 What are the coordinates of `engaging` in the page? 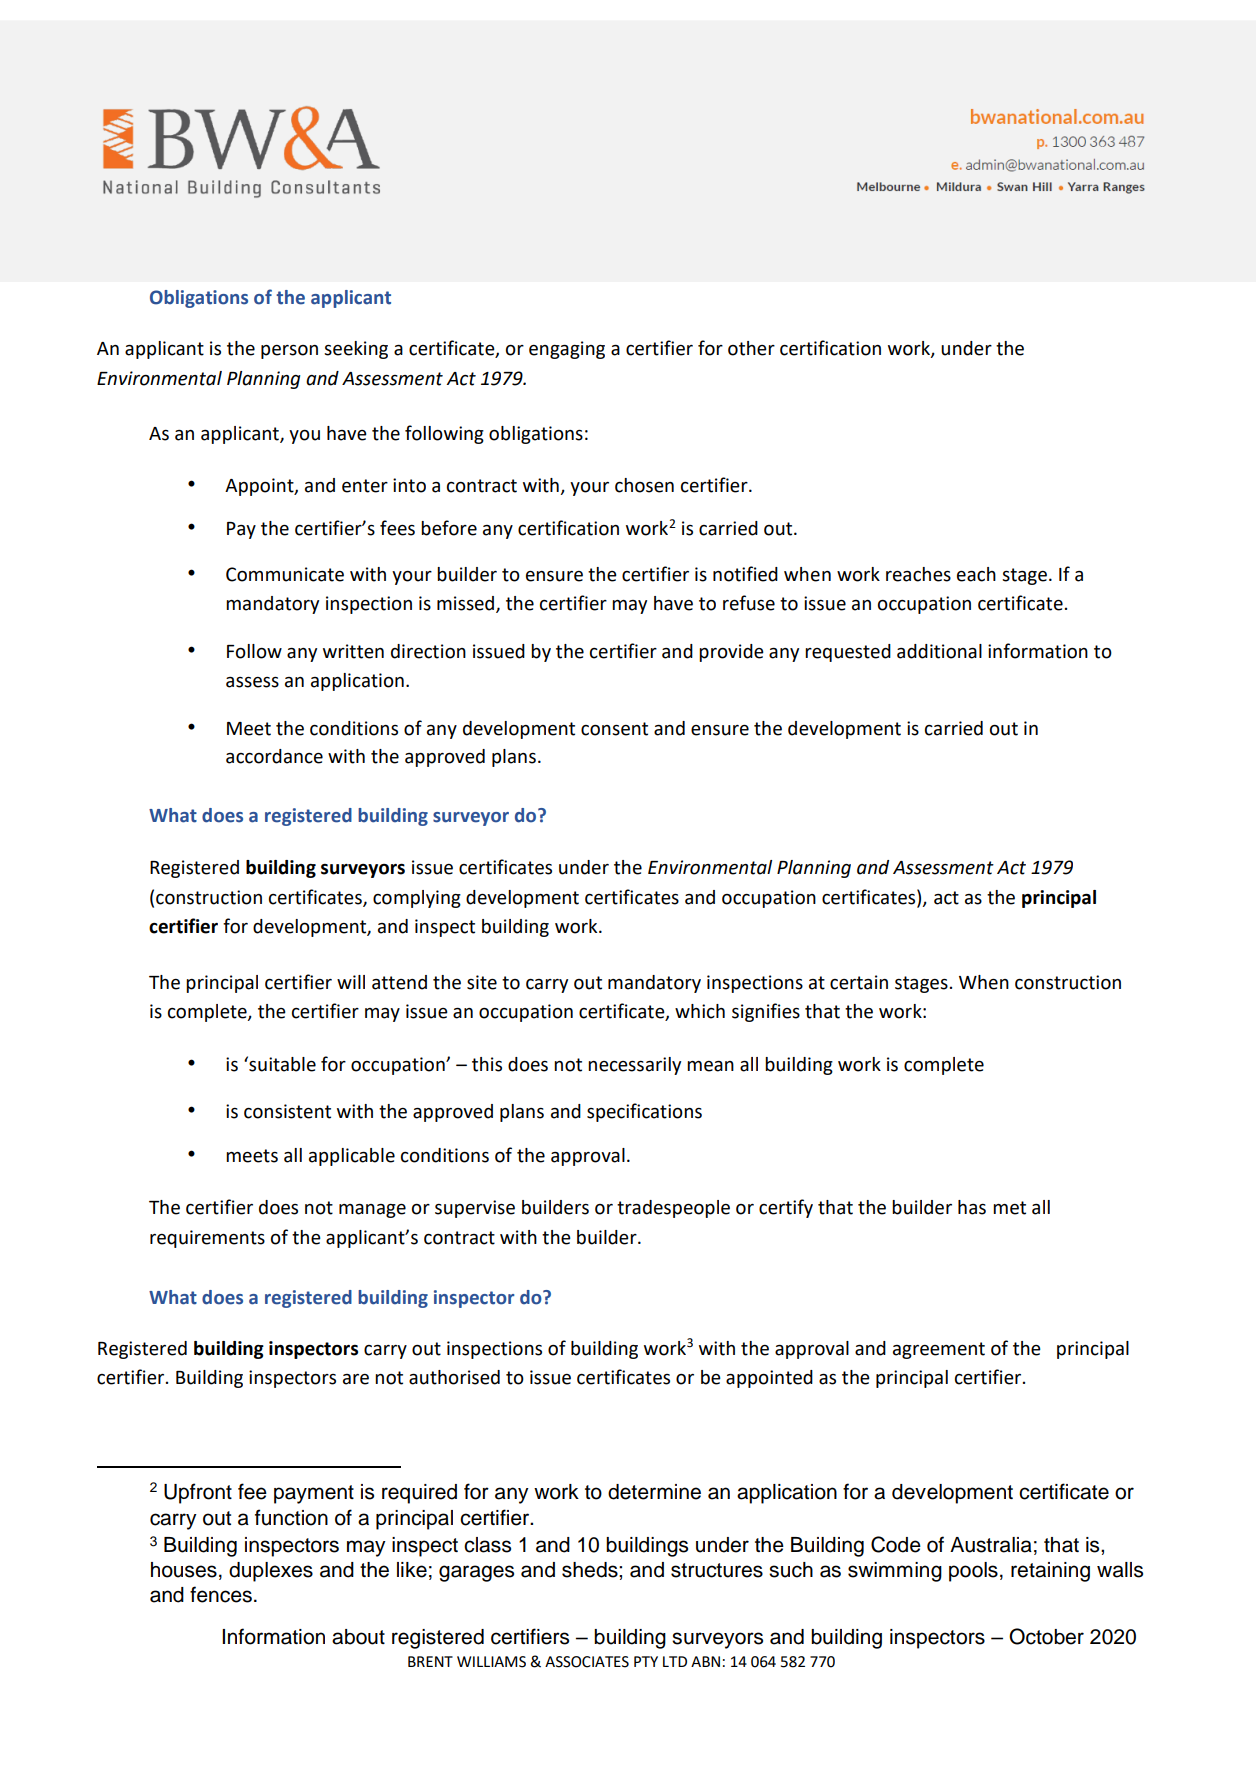 It's located at (567, 350).
